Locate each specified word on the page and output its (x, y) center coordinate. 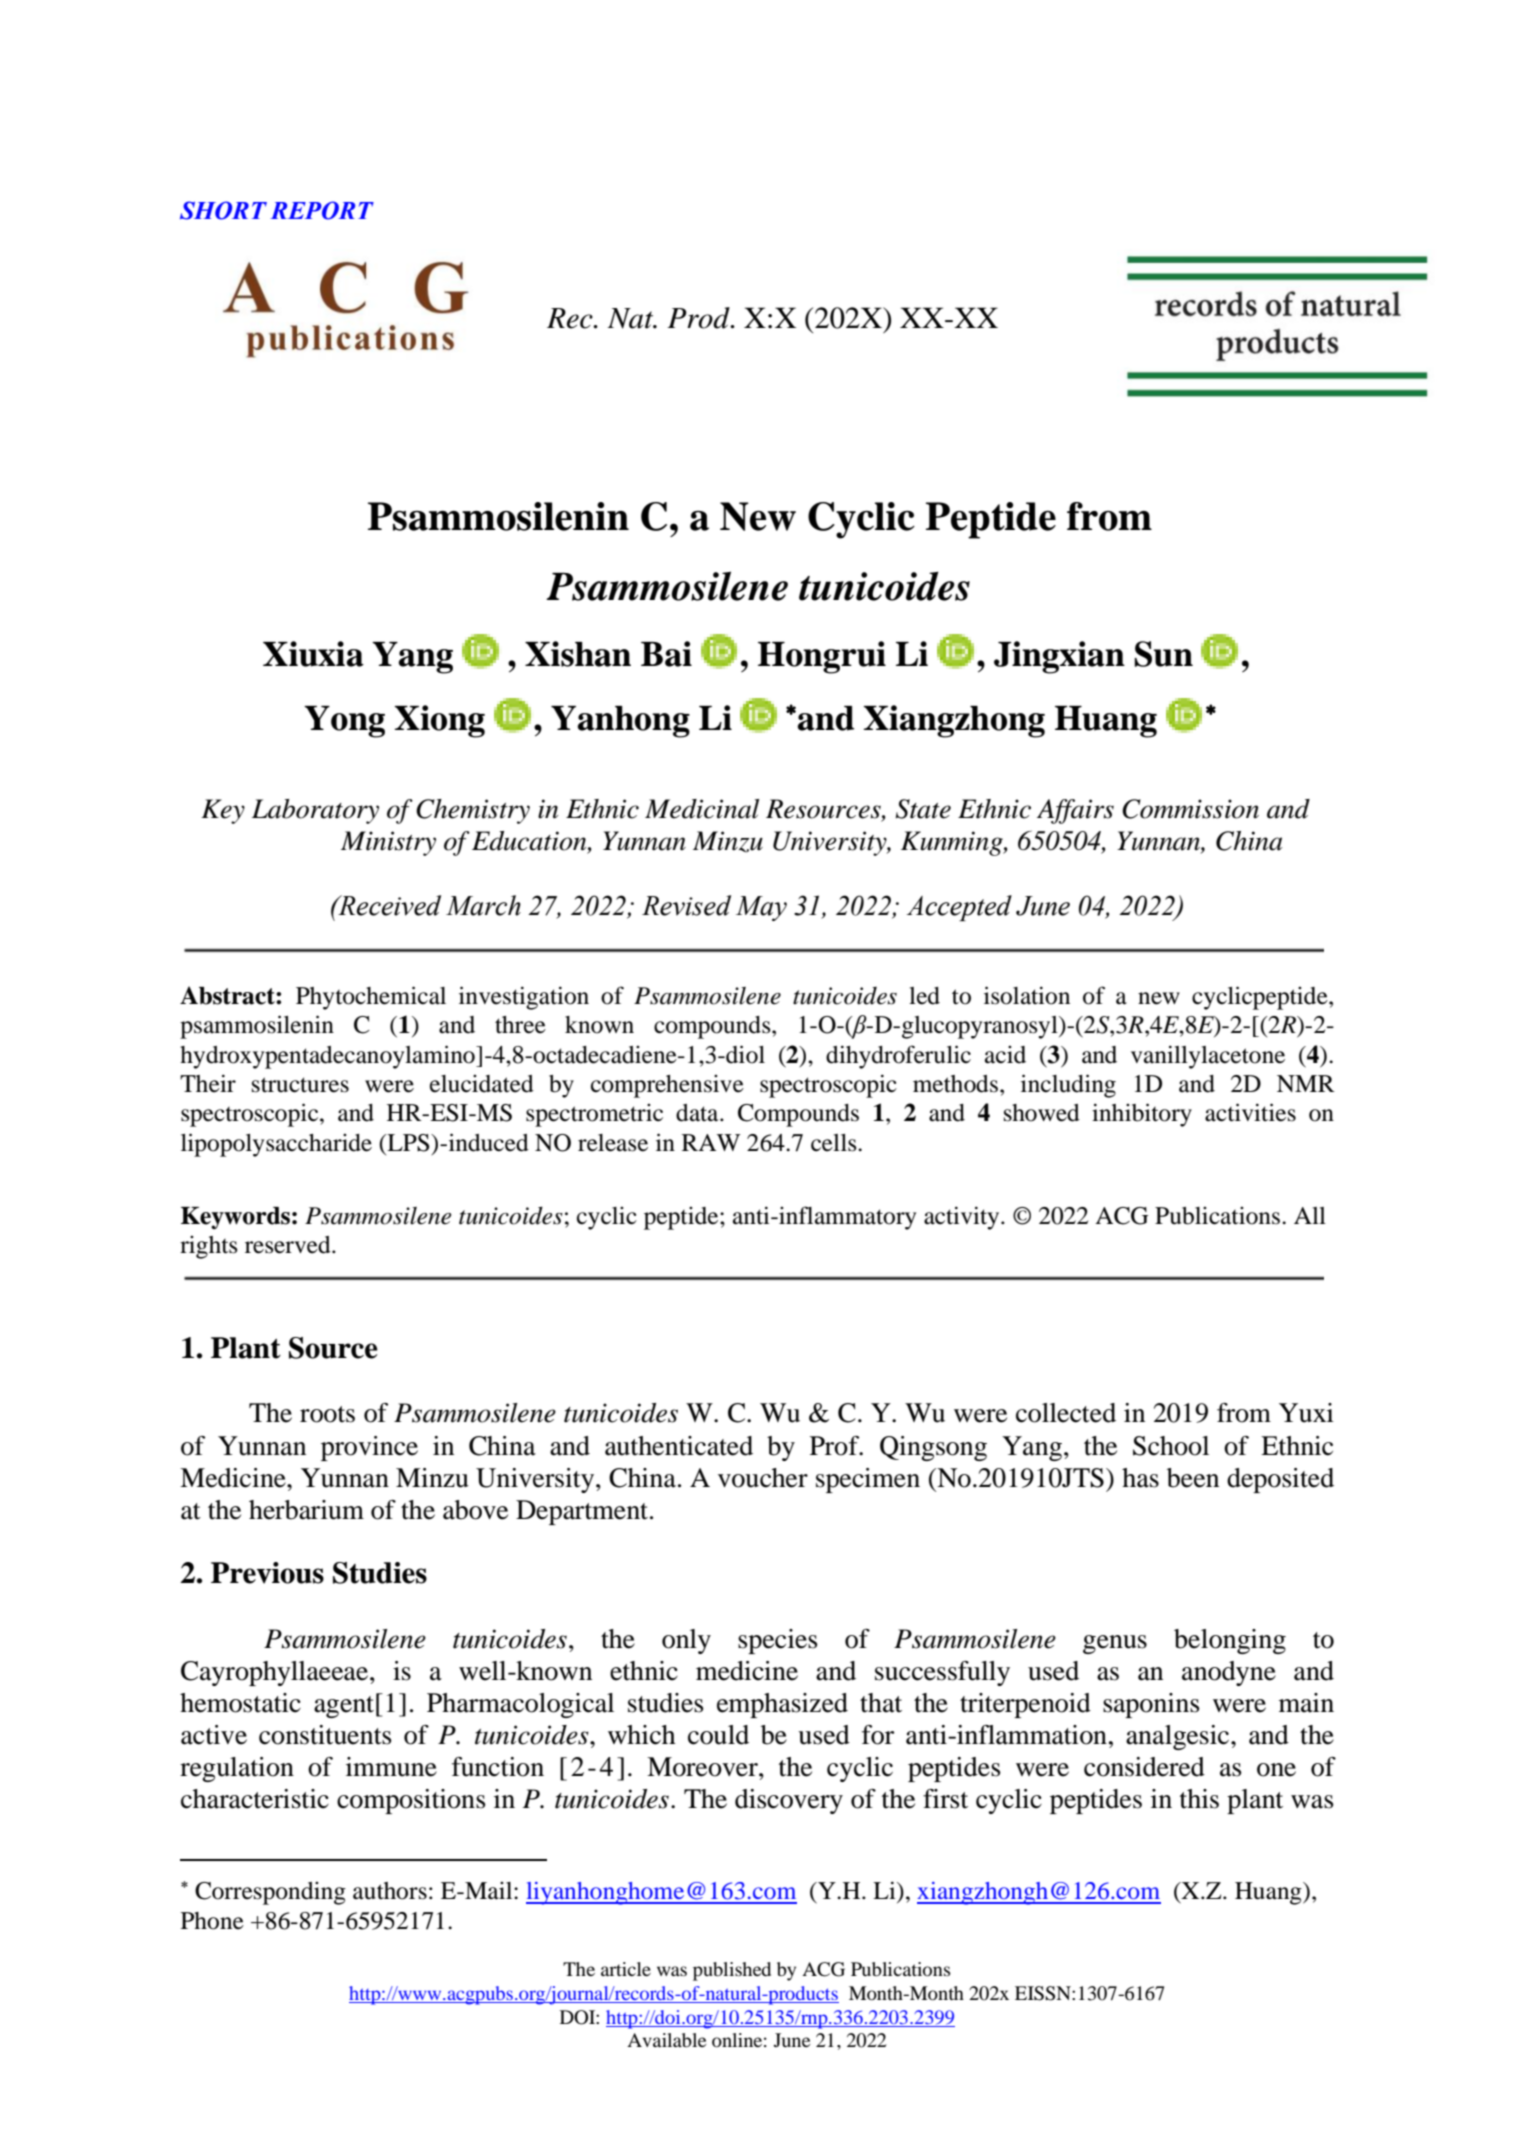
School (1171, 1446)
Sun (1163, 654)
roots (327, 1414)
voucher (763, 1478)
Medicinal (702, 809)
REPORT (322, 210)
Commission (1190, 809)
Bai (666, 654)
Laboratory (315, 811)
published (732, 1971)
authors (390, 1891)
